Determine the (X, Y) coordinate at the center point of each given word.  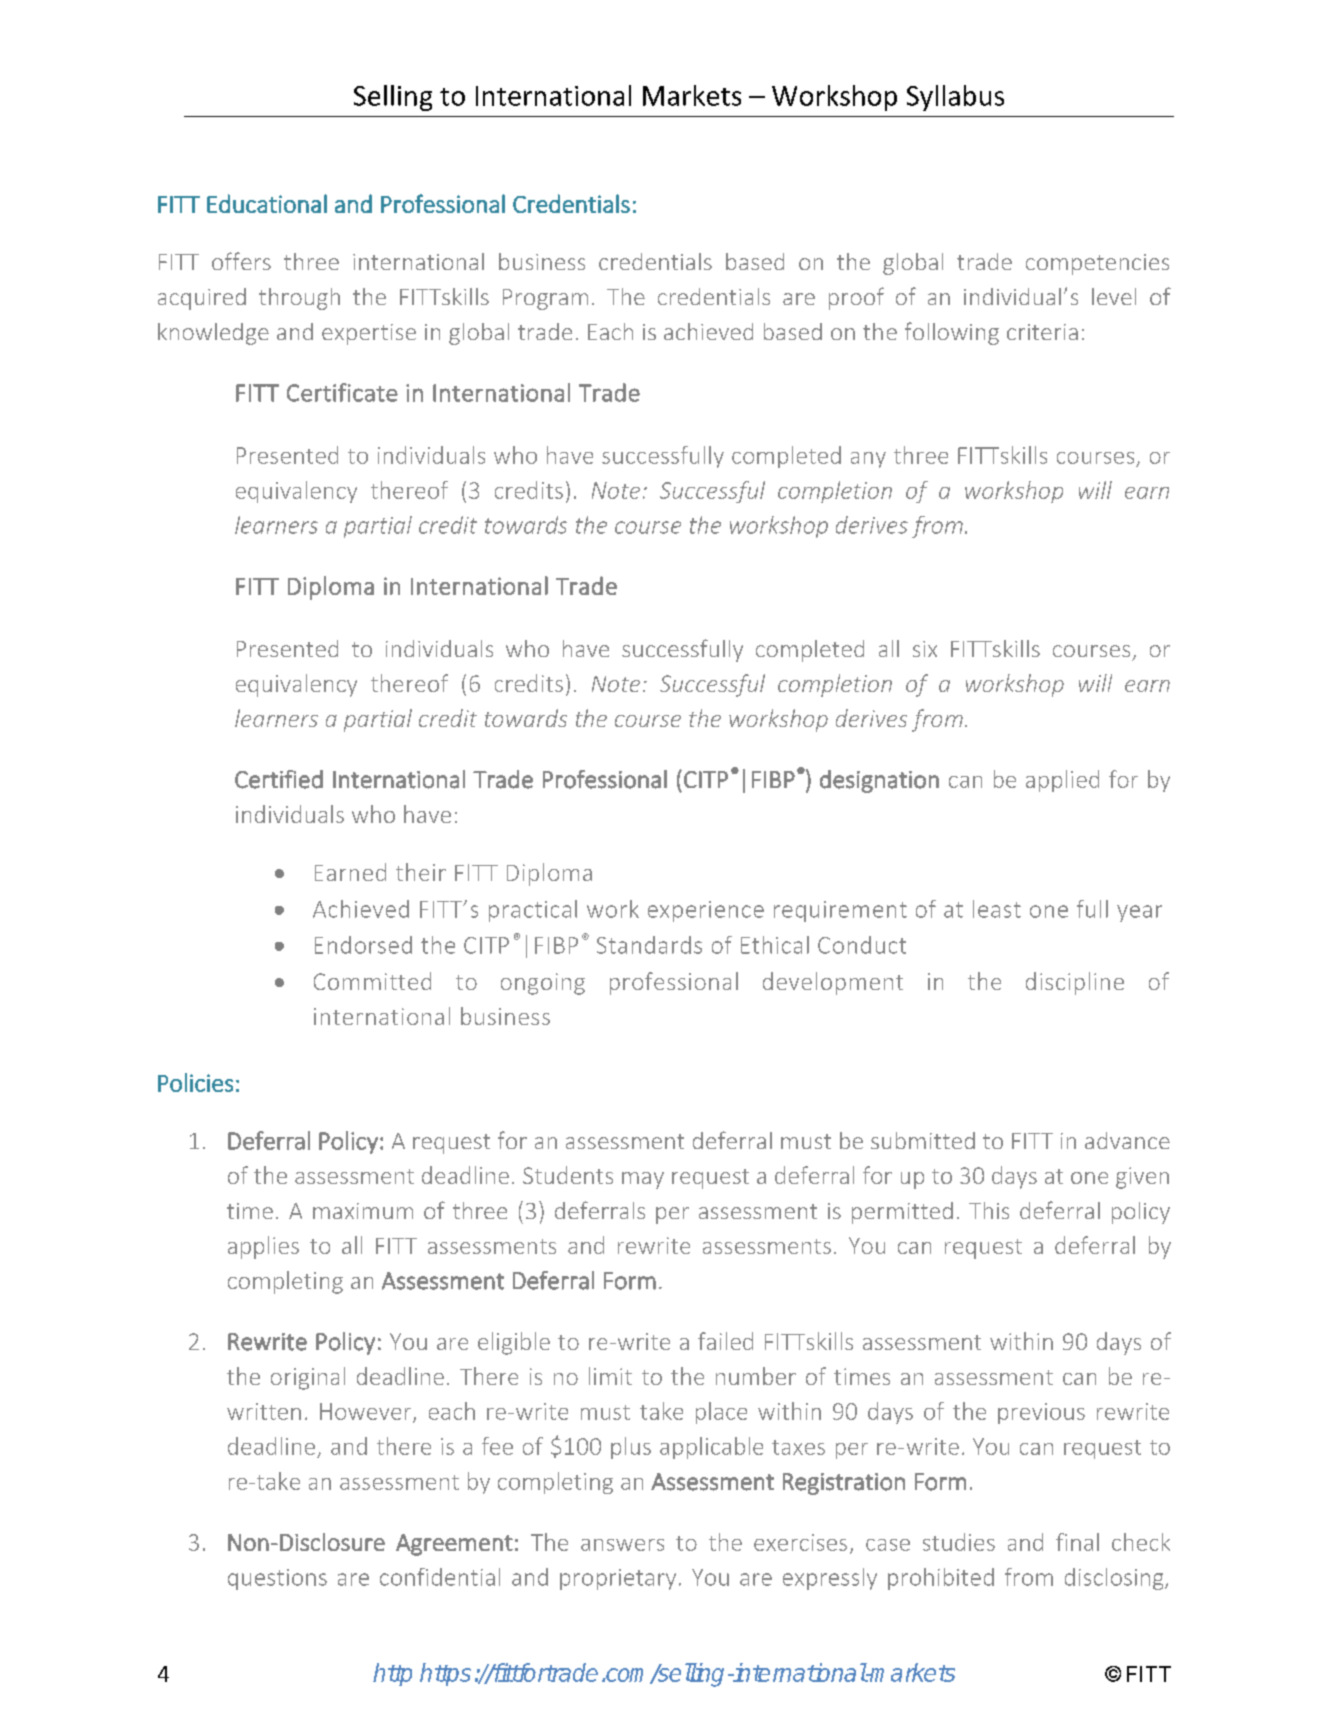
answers (622, 1545)
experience (706, 911)
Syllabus (955, 98)
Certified (279, 779)
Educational (267, 203)
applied (1062, 781)
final (1077, 1542)
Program (545, 299)
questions (277, 1579)
